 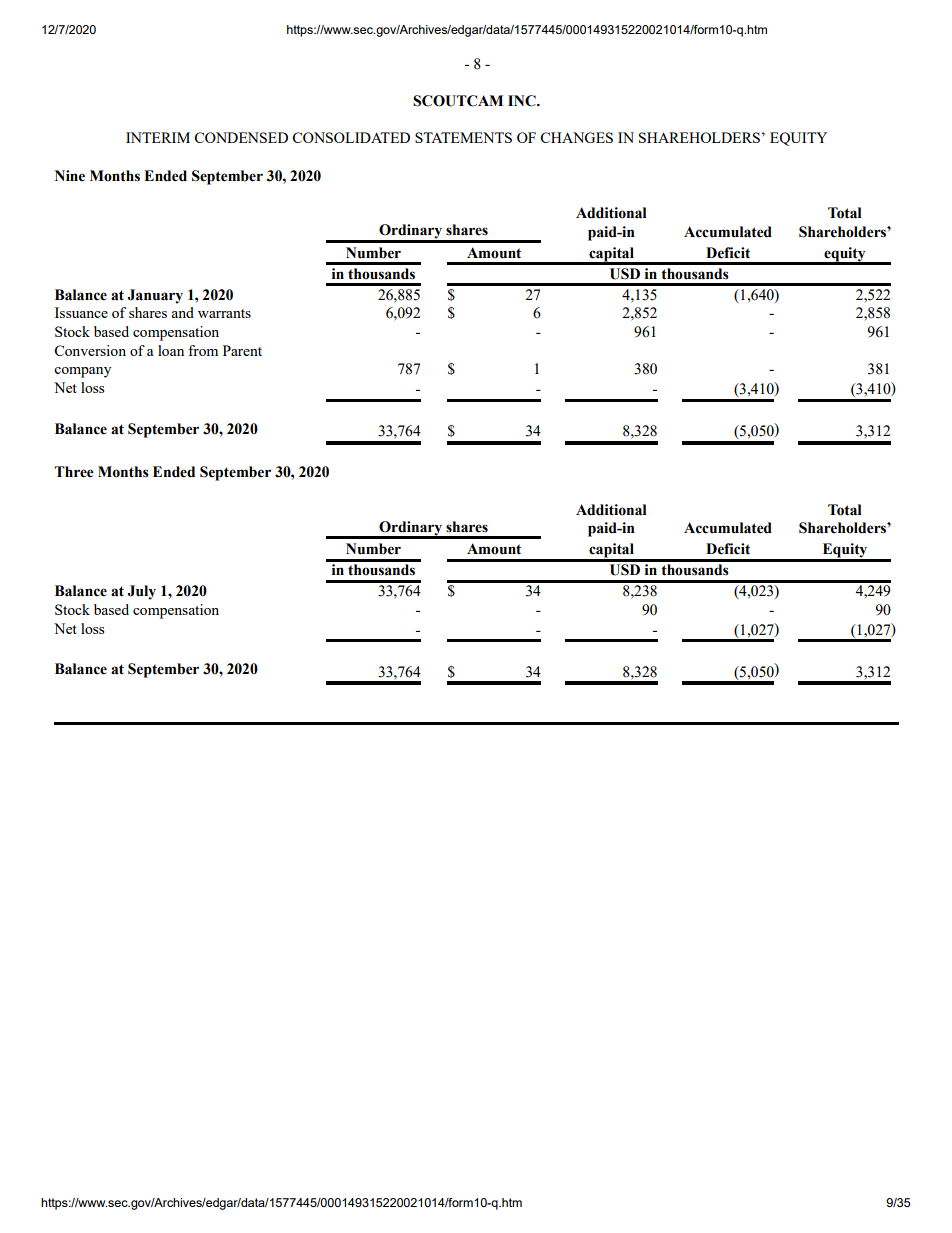 I want to click on company, so click(x=82, y=372).
